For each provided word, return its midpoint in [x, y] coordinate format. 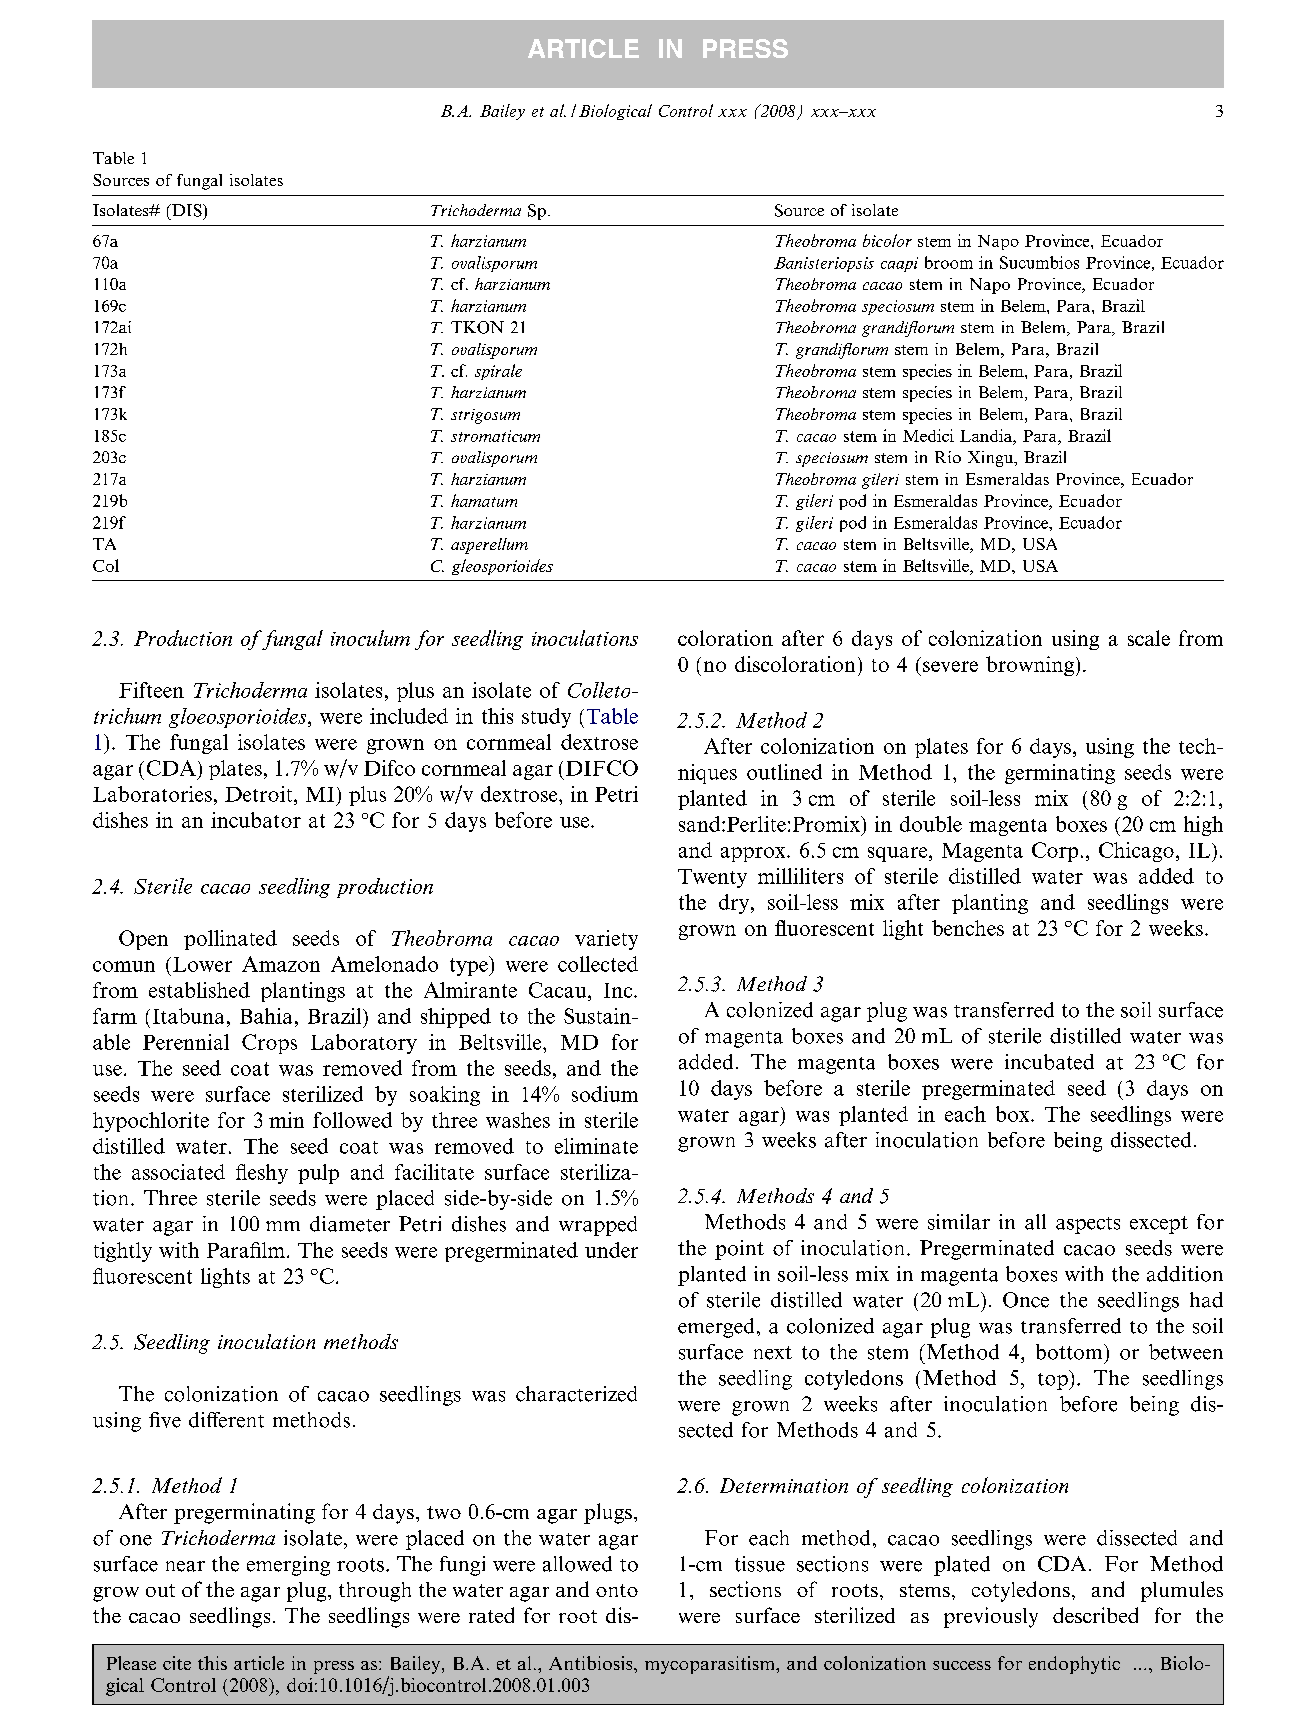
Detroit [260, 794]
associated [178, 1172]
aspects [1088, 1225]
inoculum [370, 638]
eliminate [596, 1146]
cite [177, 1663]
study [546, 718]
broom [949, 262]
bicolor [887, 240]
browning [1030, 666]
